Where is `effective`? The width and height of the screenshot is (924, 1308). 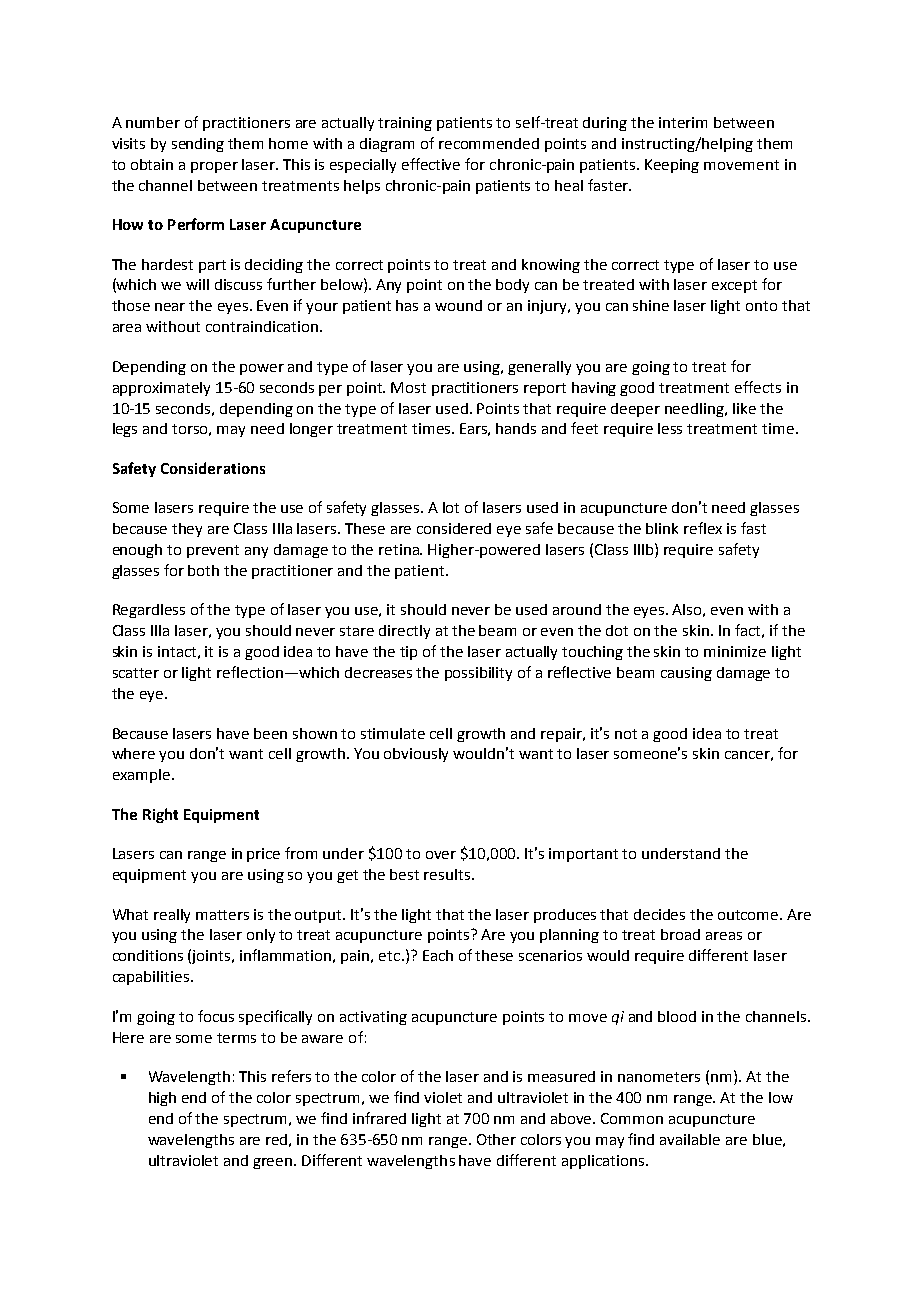 effective is located at coordinates (431, 164).
